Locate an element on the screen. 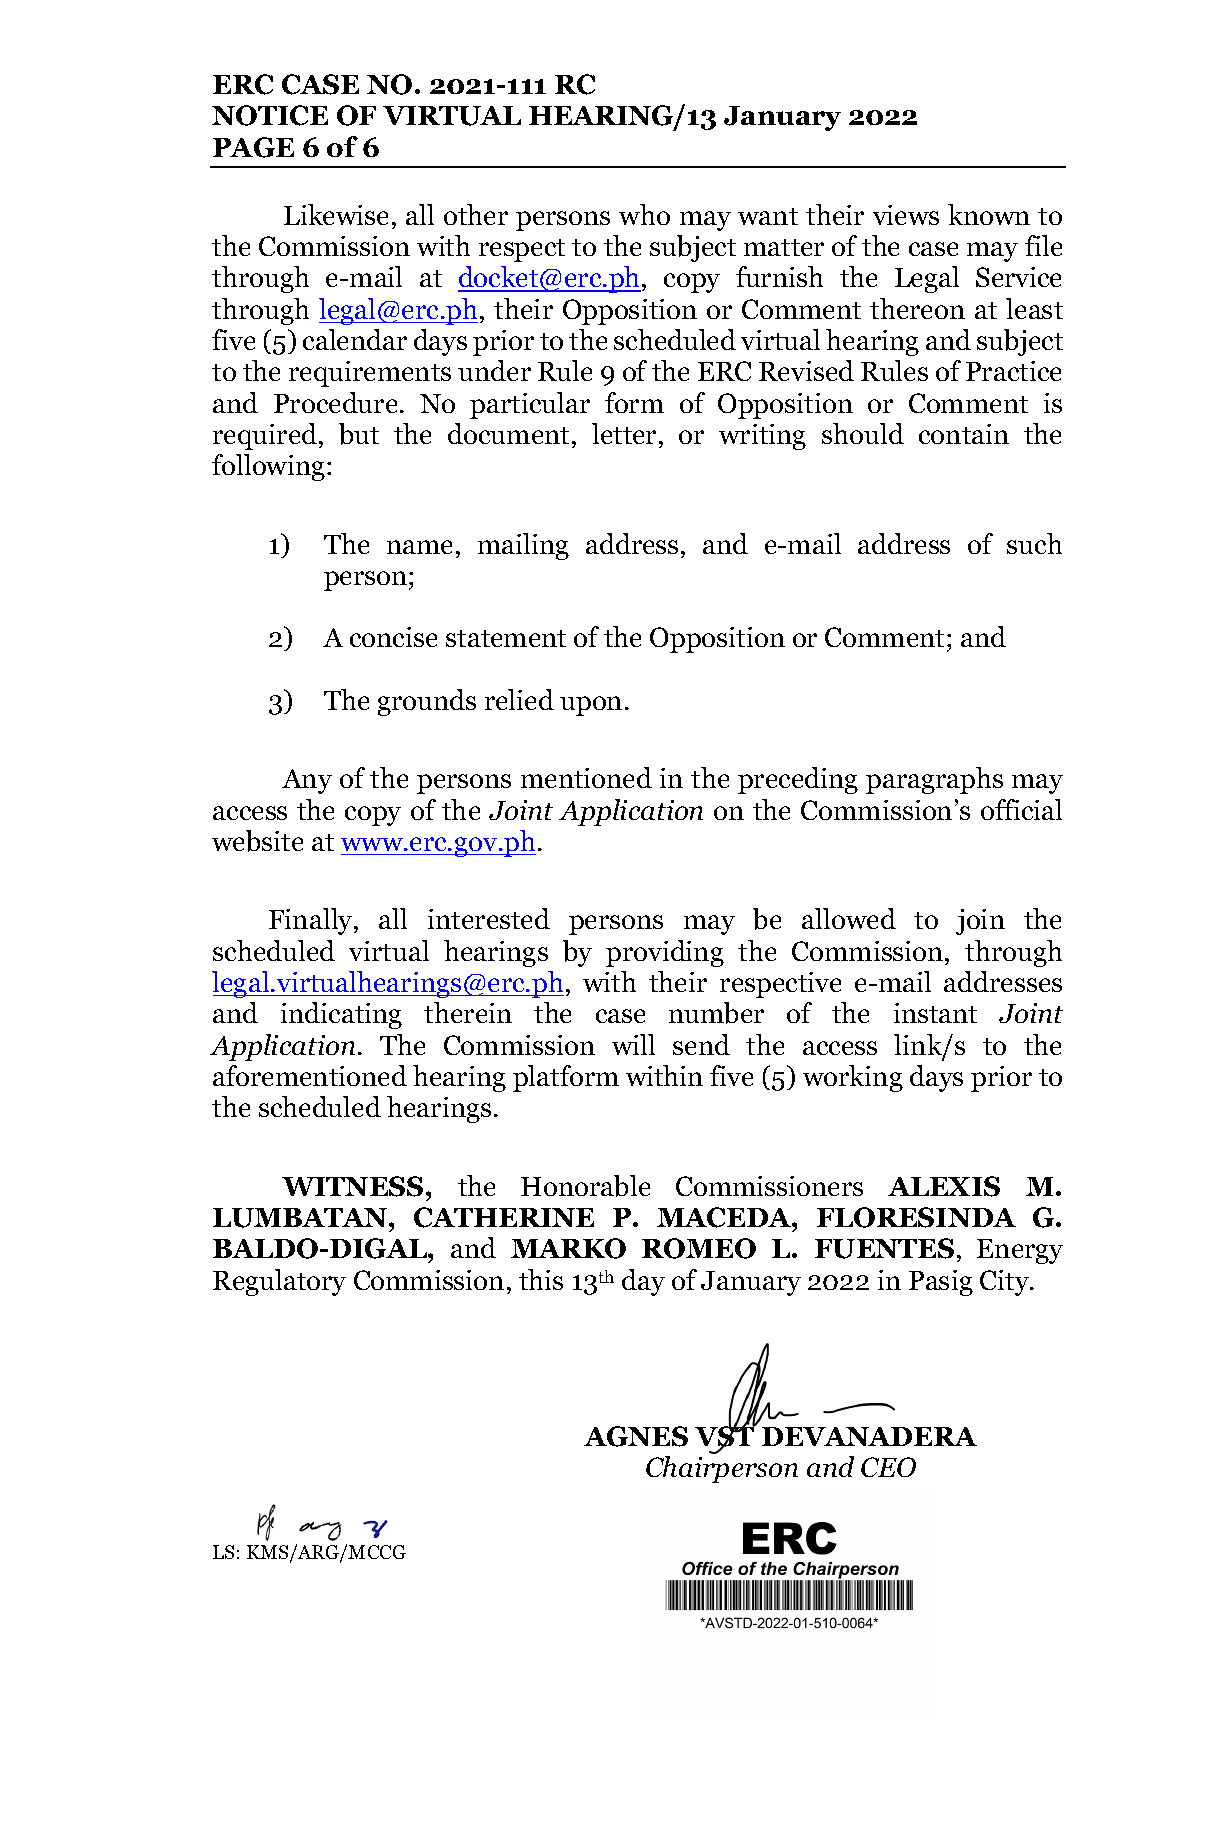 This screenshot has width=1205, height=1843. who is located at coordinates (644, 214).
